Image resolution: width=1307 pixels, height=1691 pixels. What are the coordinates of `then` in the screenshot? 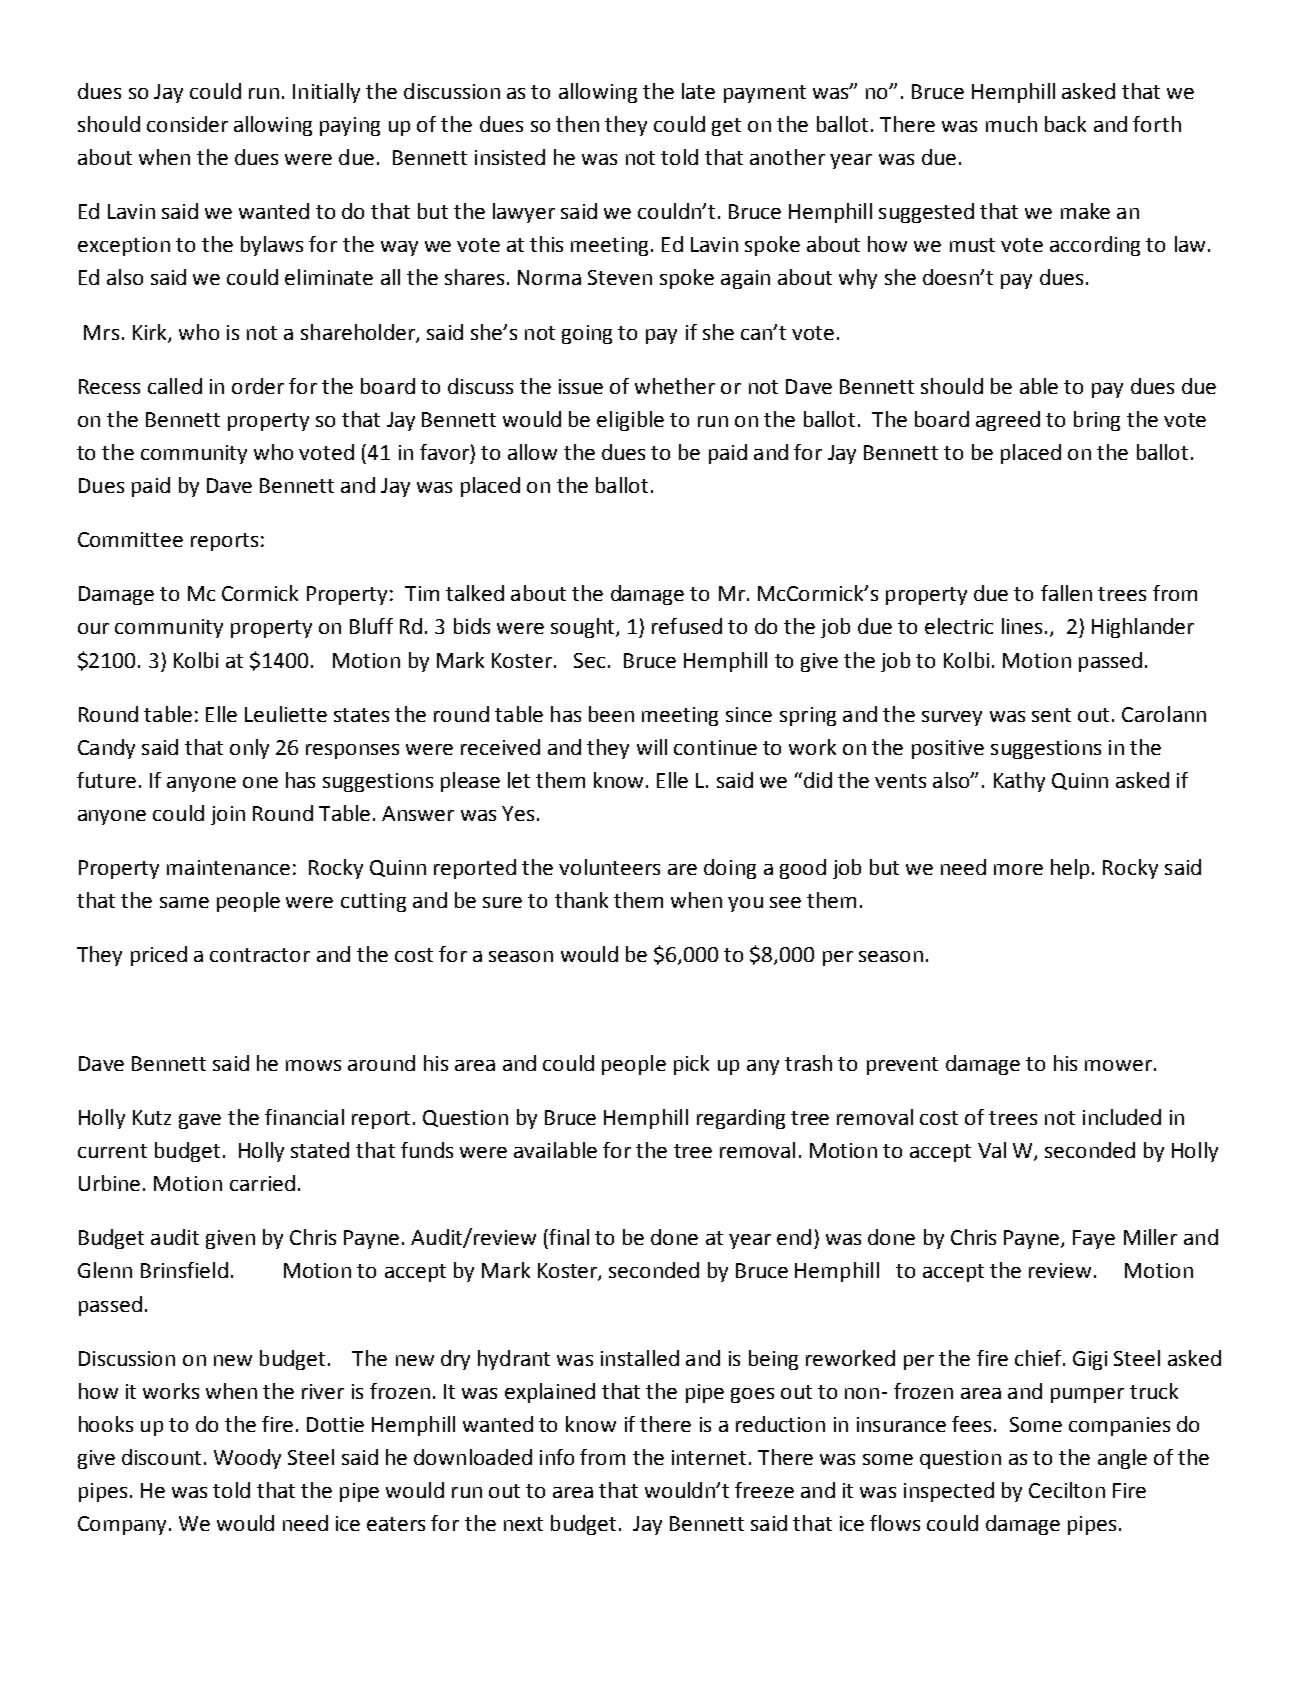 It's located at (577, 124).
